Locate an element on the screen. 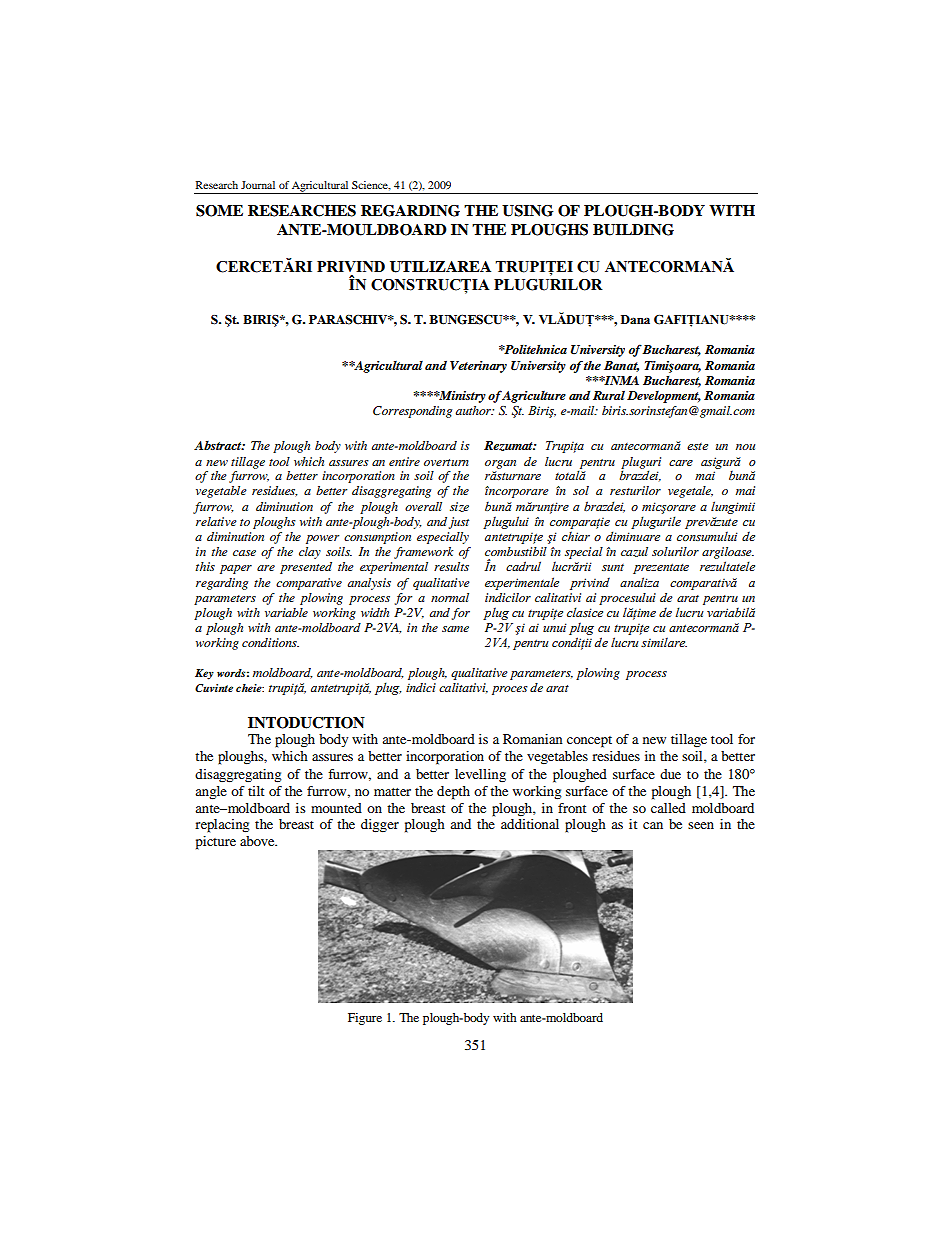 This screenshot has width=952, height=1233. USING is located at coordinates (527, 211).
